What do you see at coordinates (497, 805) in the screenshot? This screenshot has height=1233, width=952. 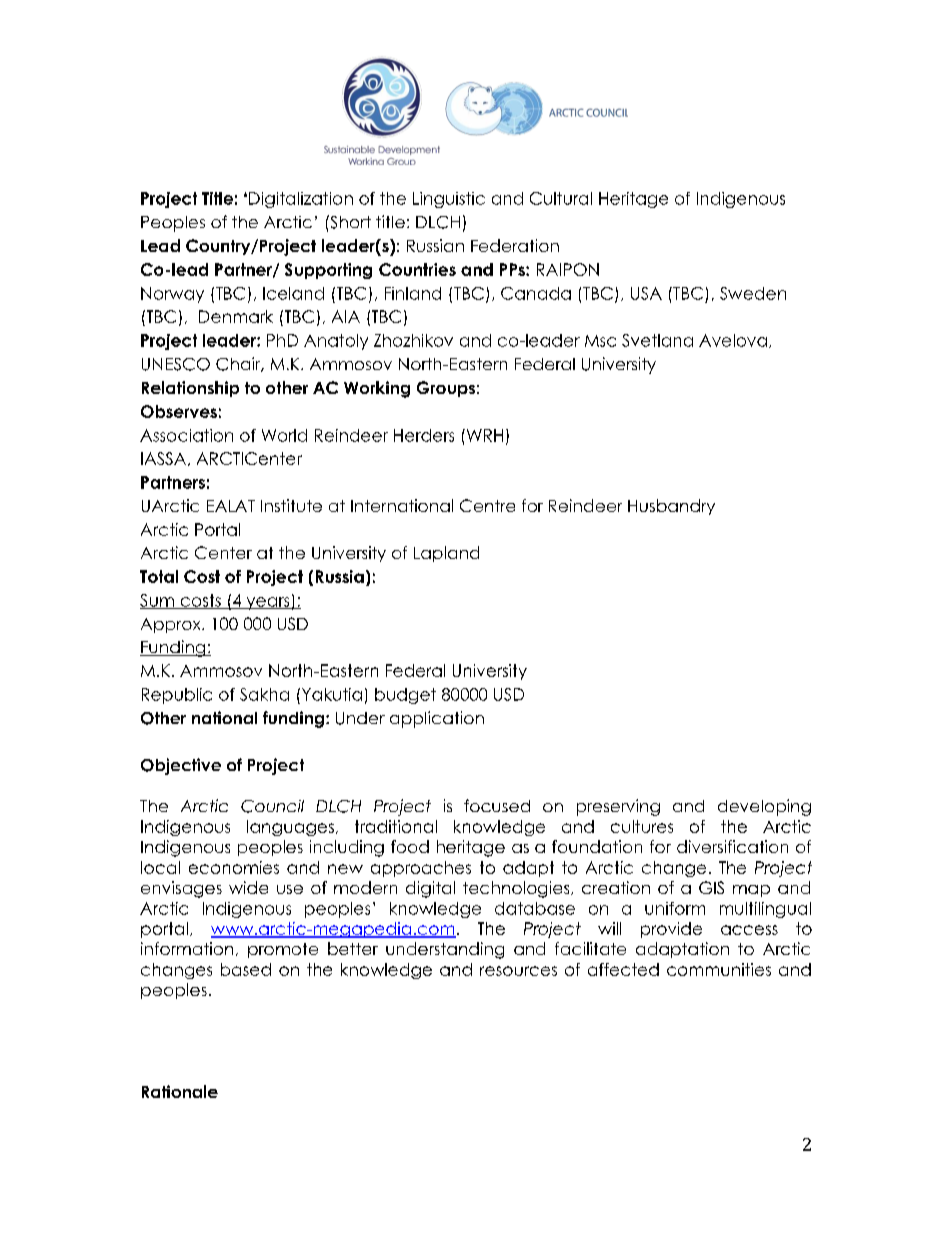 I see `focused` at bounding box center [497, 805].
